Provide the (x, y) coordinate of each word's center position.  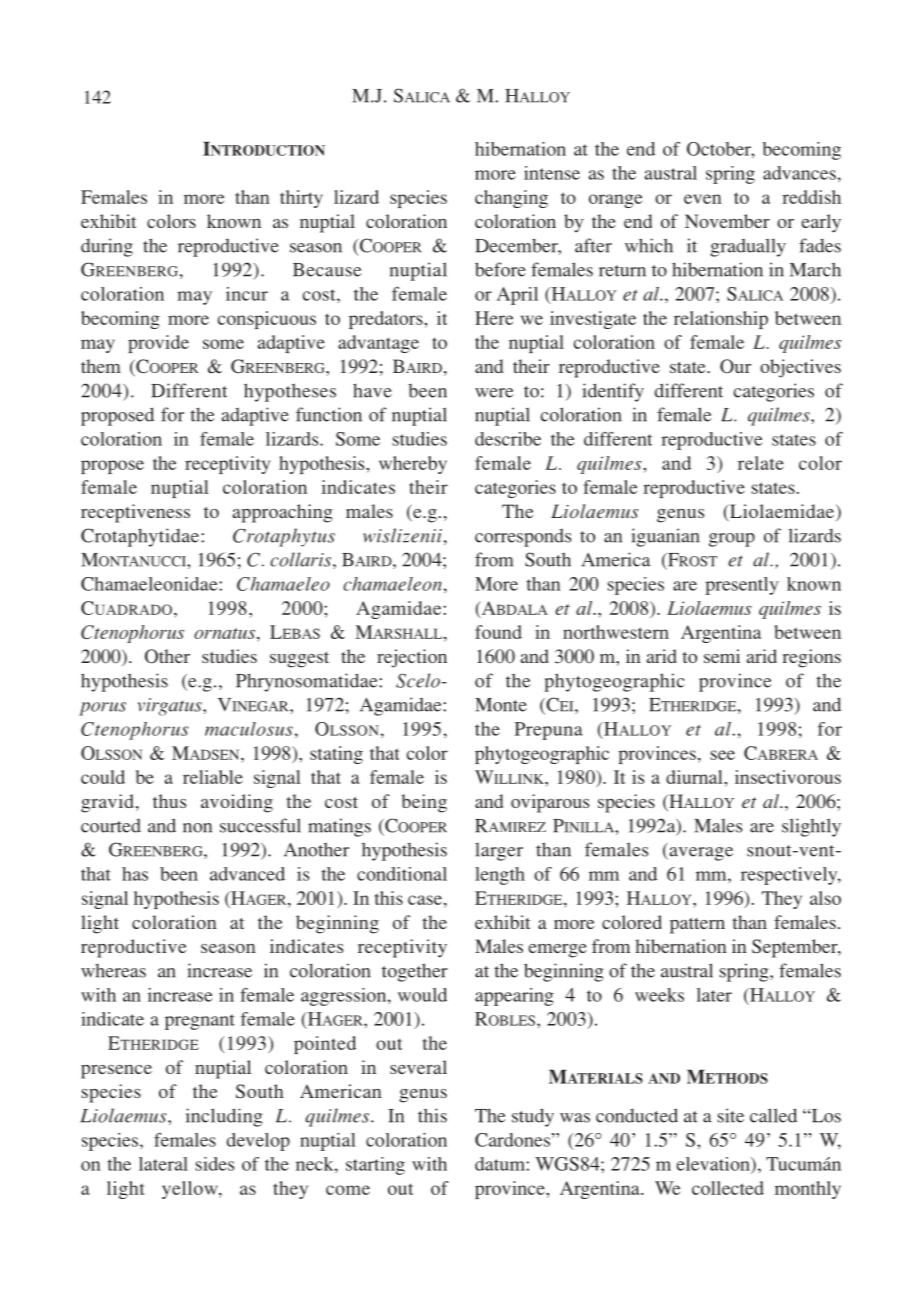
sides (215, 1164)
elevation (714, 1164)
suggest (299, 660)
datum (501, 1164)
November (727, 221)
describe (508, 439)
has (135, 874)
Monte (501, 705)
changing (511, 199)
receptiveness (135, 513)
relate (761, 463)
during (107, 247)
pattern (697, 926)
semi (722, 656)
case (426, 900)
